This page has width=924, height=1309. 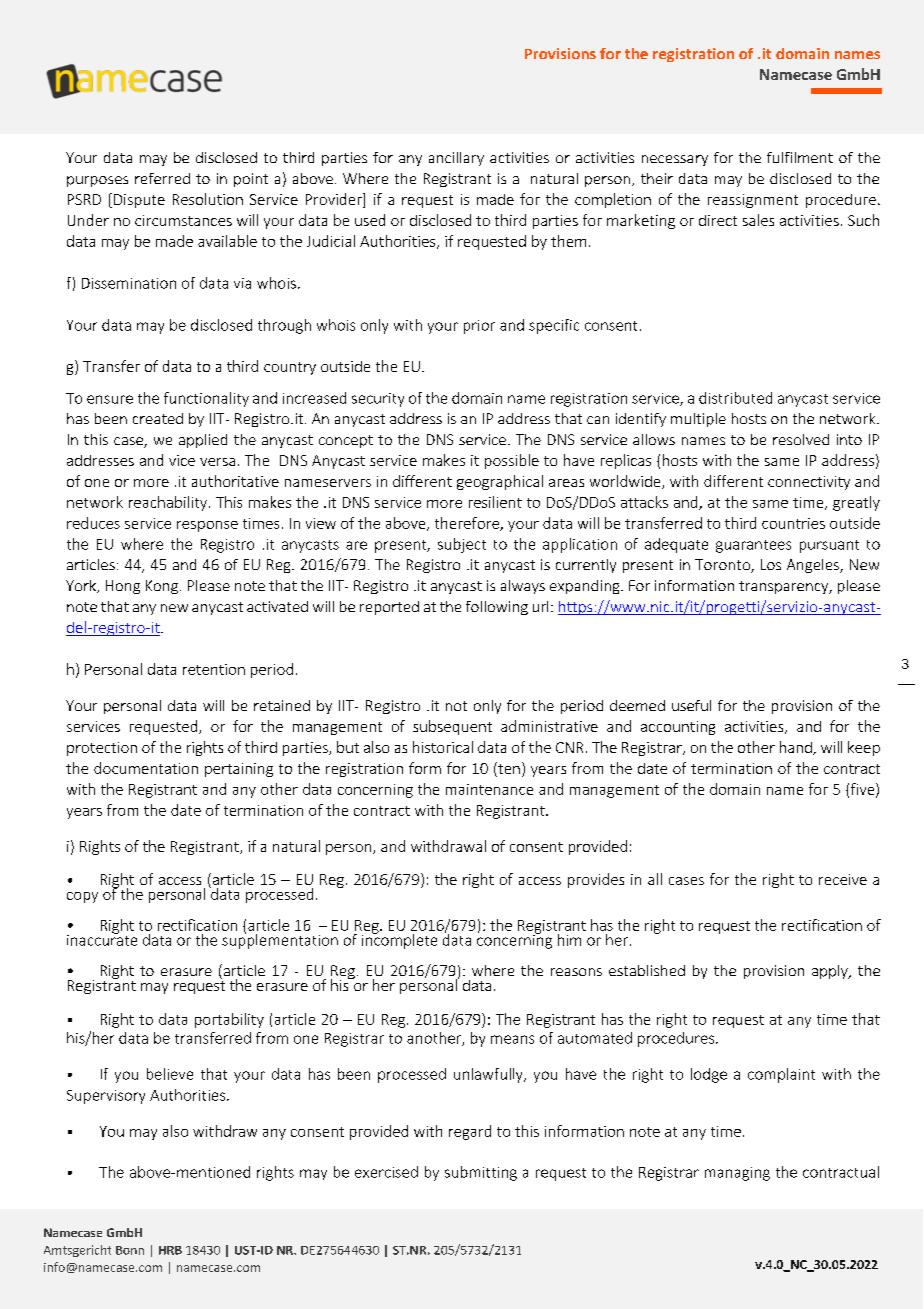 What do you see at coordinates (170, 1250) in the page?
I see `HRB` at bounding box center [170, 1250].
